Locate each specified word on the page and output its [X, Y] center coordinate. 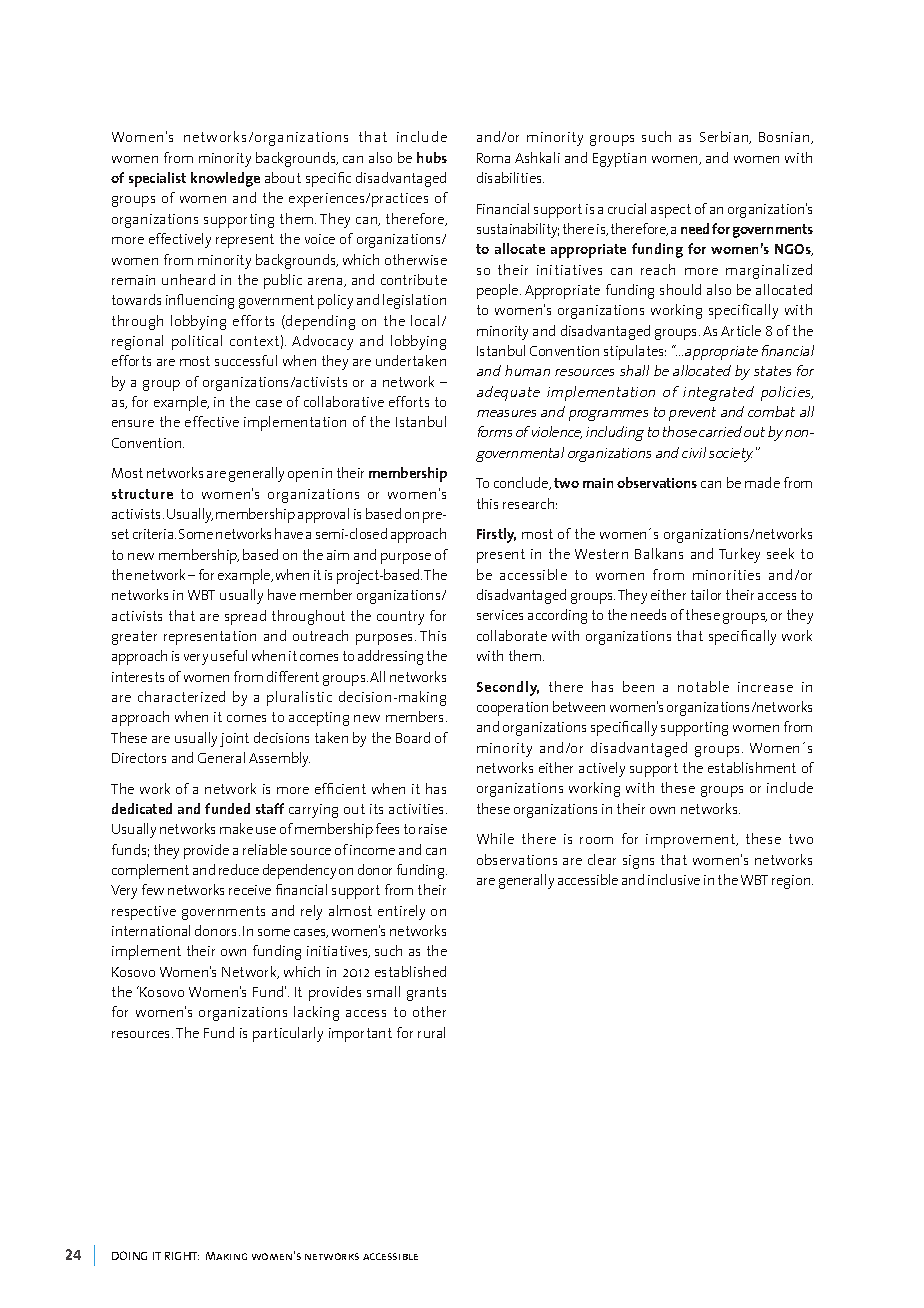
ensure [133, 423]
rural [431, 1032]
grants [426, 994]
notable [703, 686]
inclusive [674, 879]
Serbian [725, 137]
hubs [432, 157]
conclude [522, 483]
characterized [181, 696]
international [151, 930]
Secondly [508, 688]
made [762, 482]
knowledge [225, 179]
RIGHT [182, 1256]
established [410, 971]
